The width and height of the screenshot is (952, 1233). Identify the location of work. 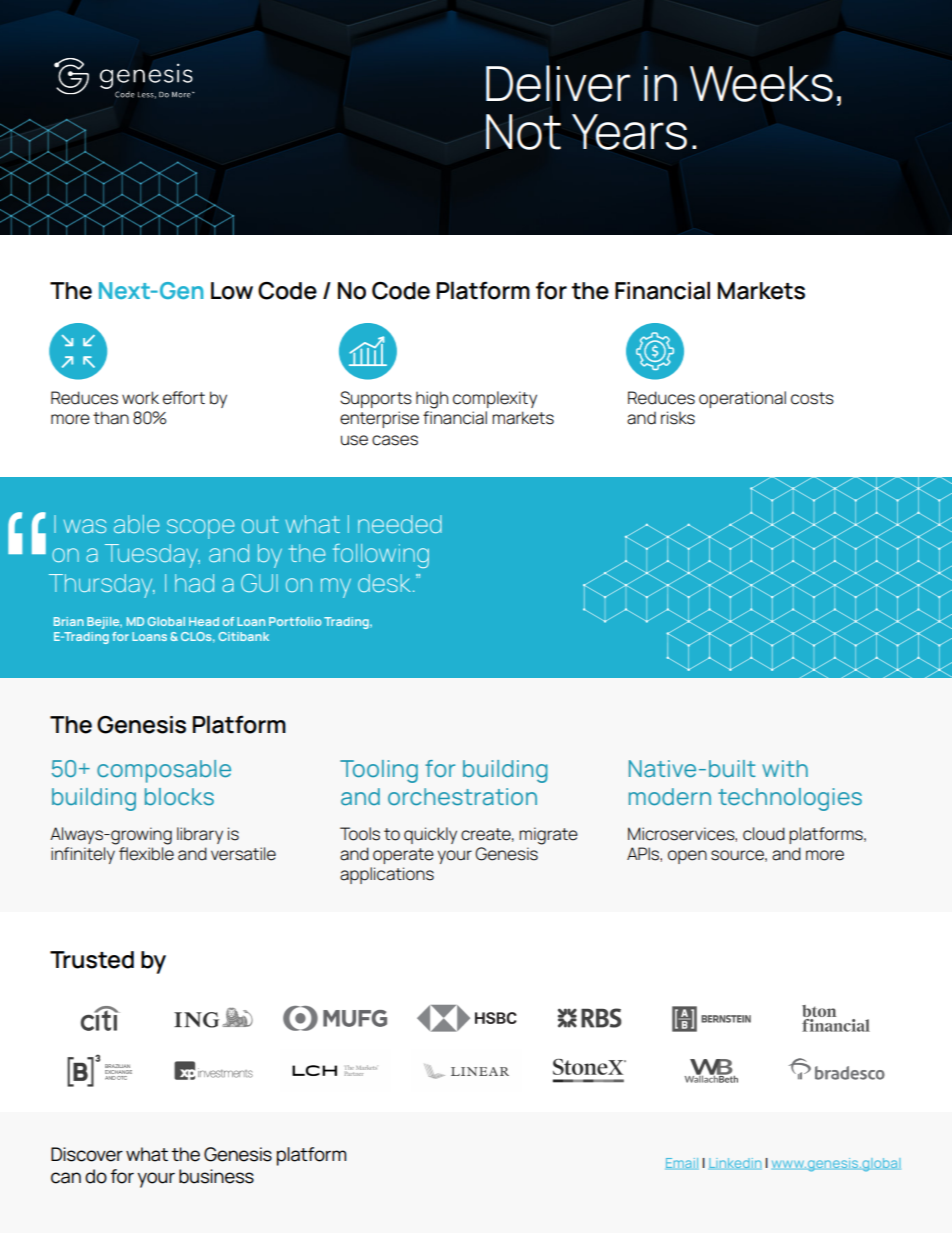
(140, 398).
